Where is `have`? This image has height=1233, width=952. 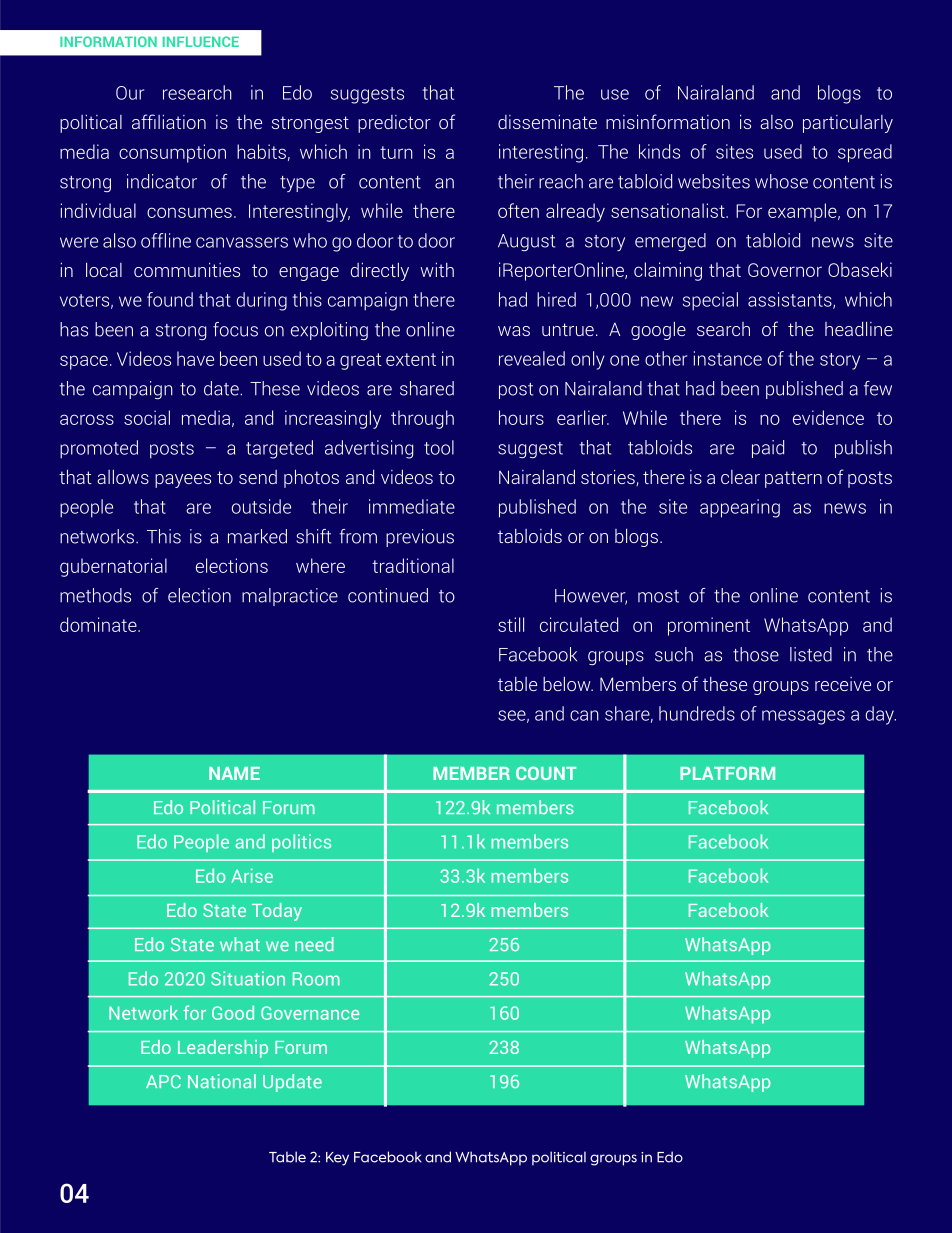
have is located at coordinates (195, 358).
